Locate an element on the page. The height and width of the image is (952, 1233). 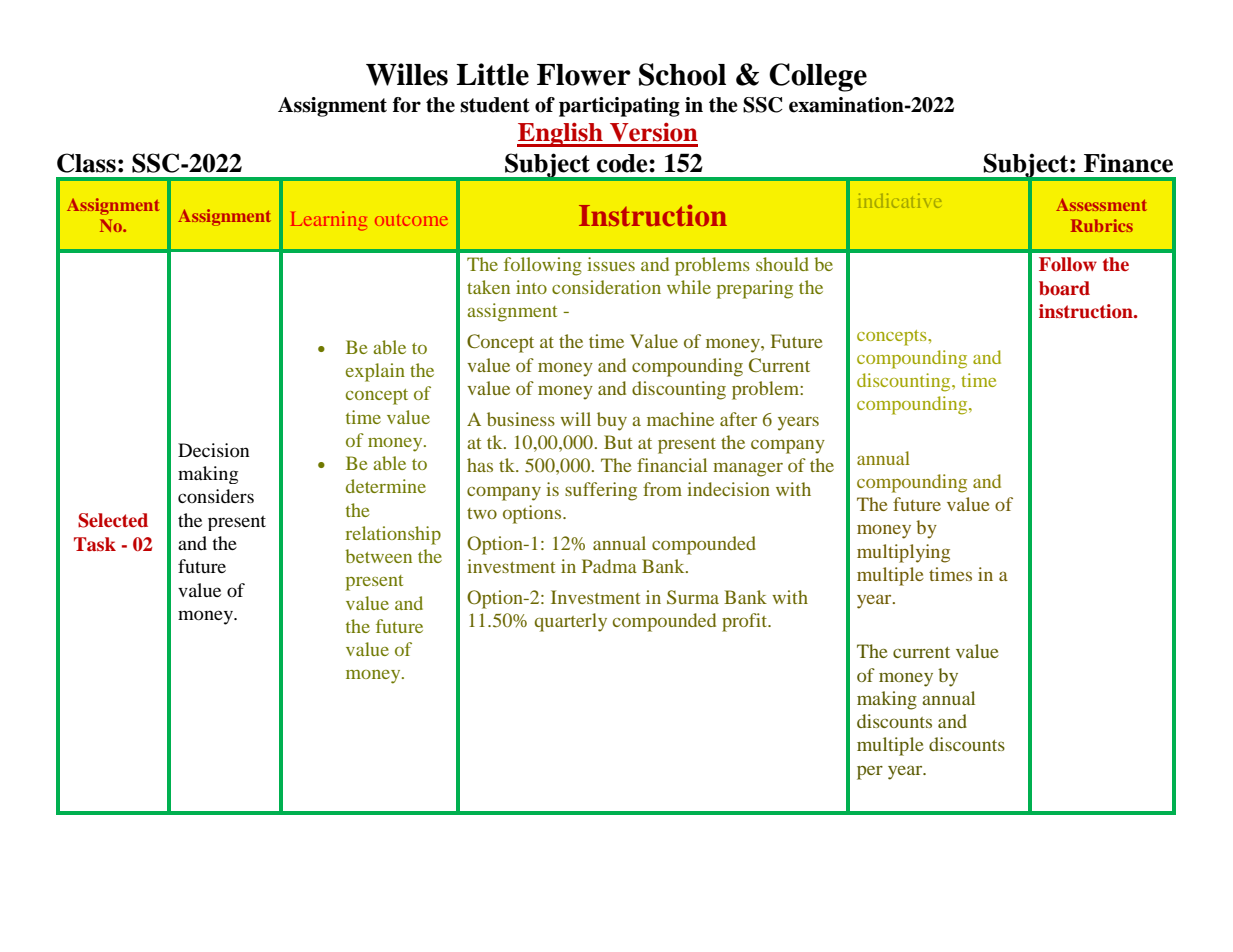
buy is located at coordinates (612, 421).
